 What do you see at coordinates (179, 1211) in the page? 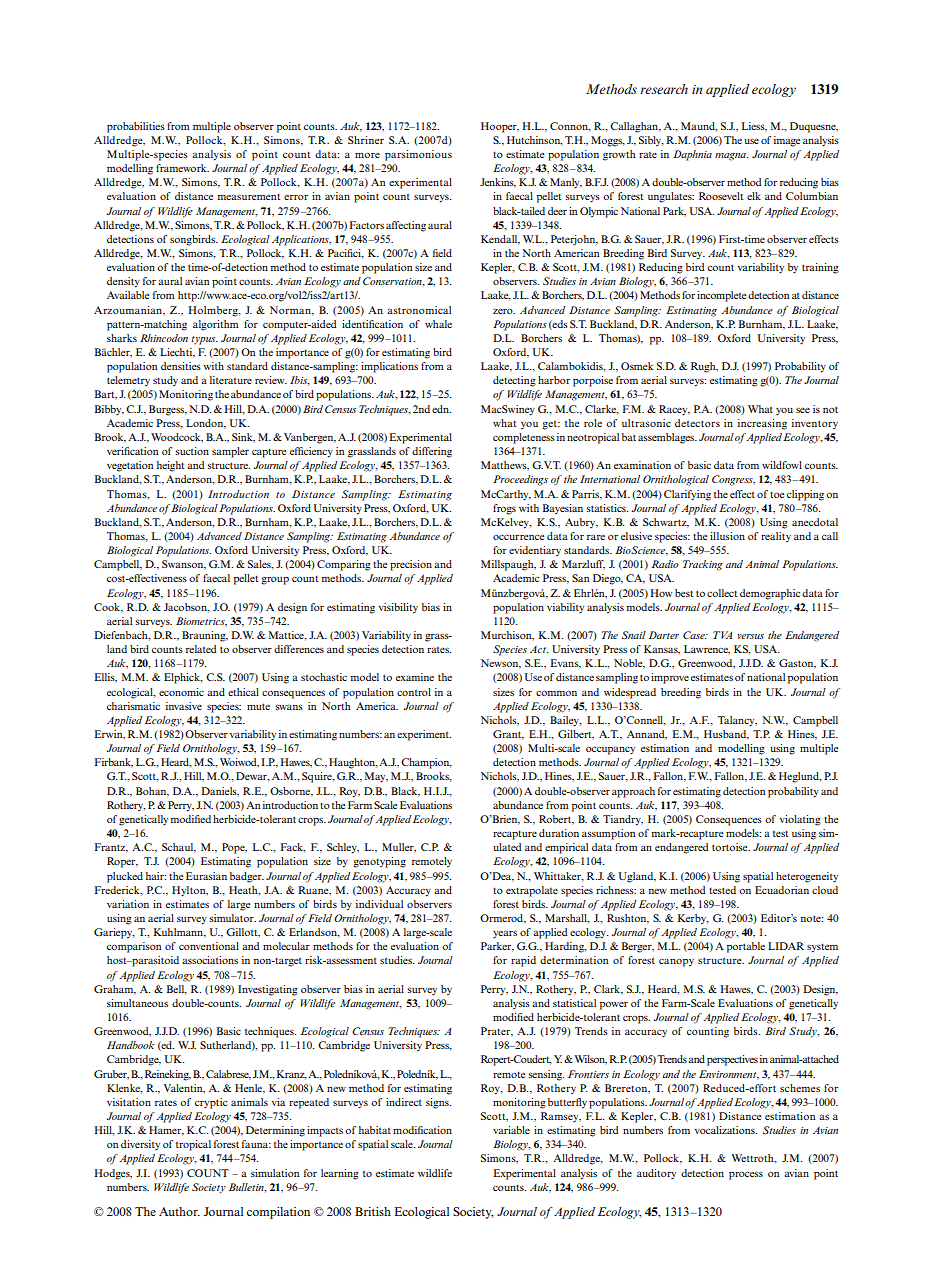
I see `Author` at bounding box center [179, 1211].
